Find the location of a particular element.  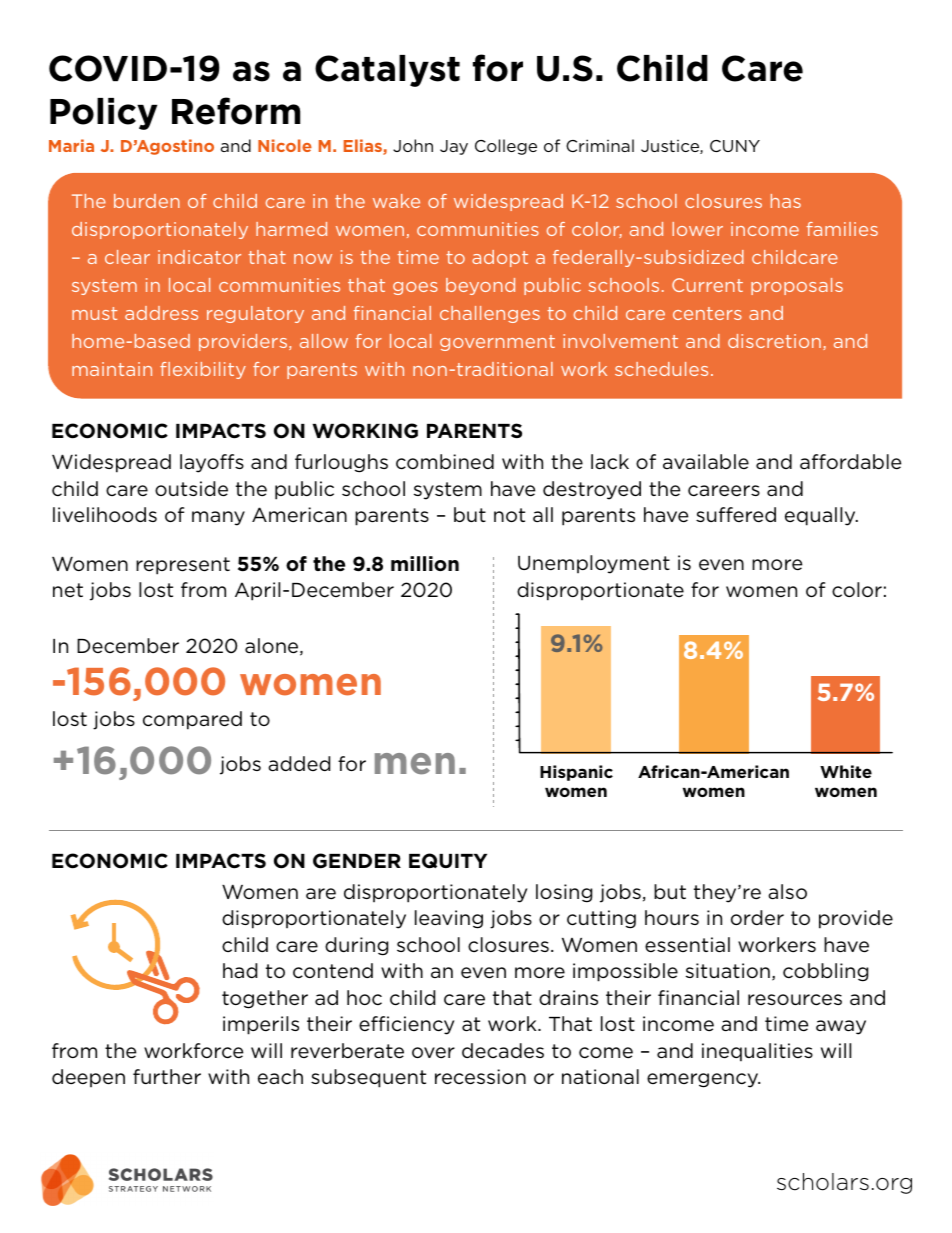

million is located at coordinates (425, 563).
